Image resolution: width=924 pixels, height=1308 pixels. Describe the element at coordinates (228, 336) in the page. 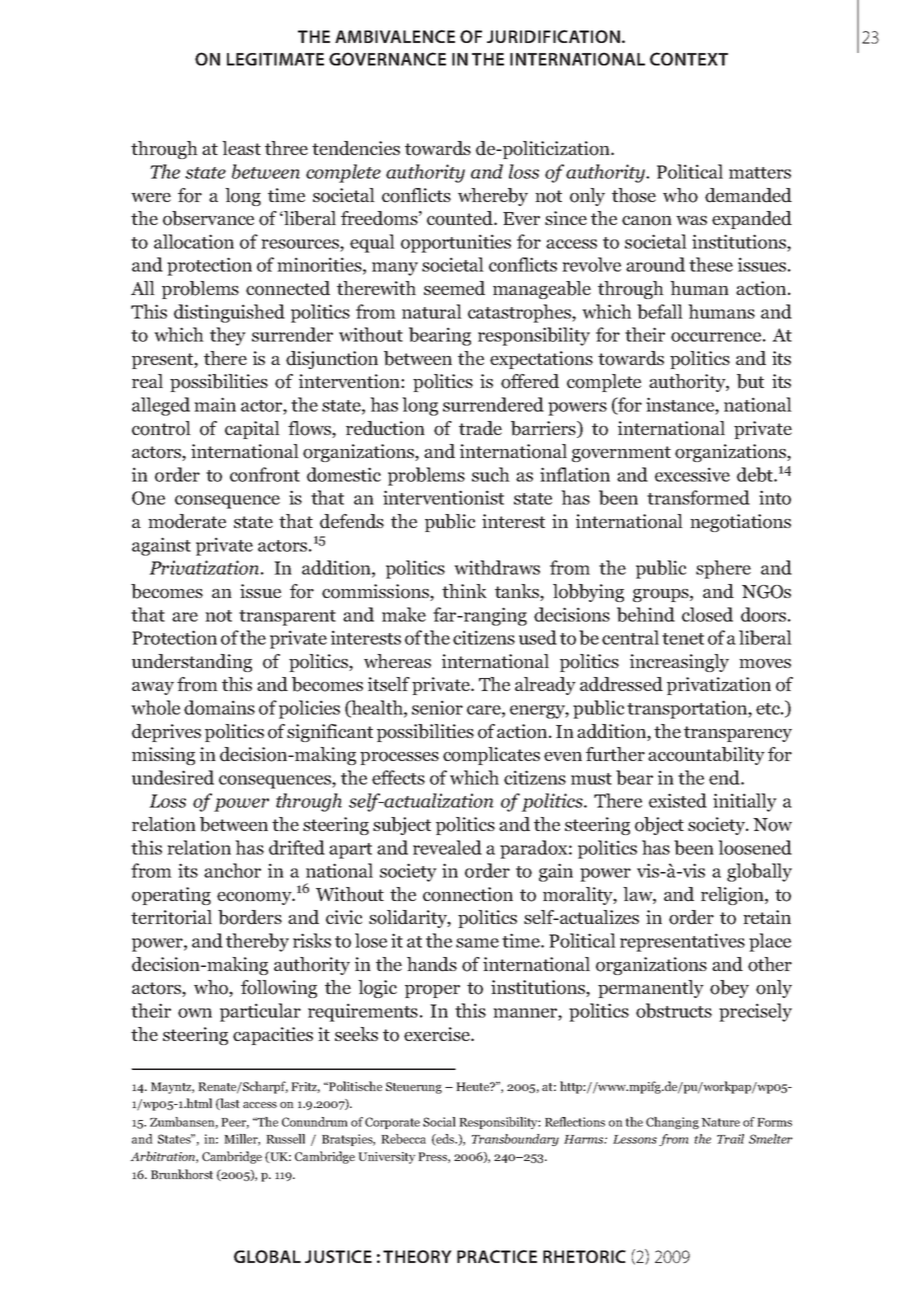

I see `they` at that location.
